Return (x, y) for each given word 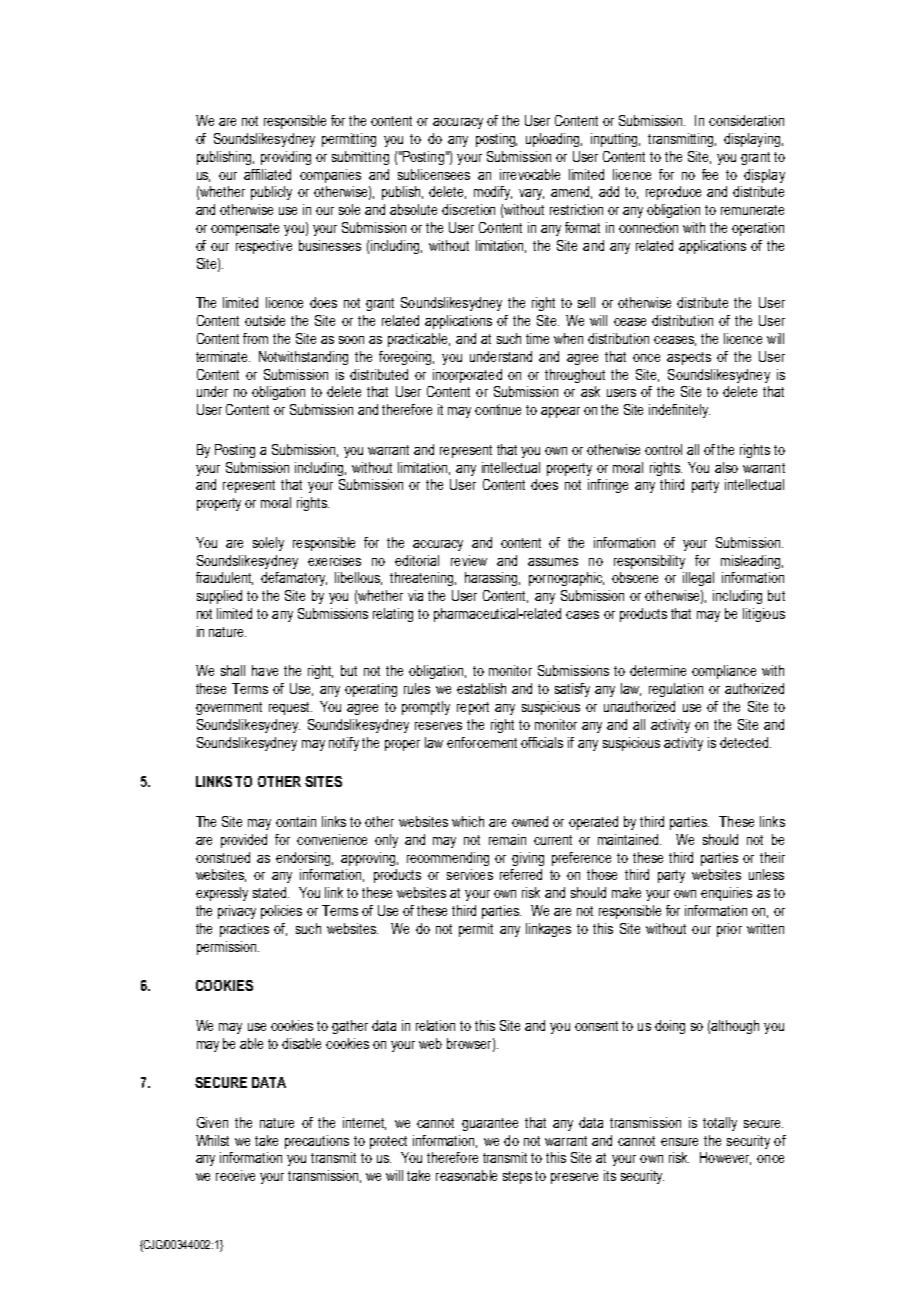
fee (710, 174)
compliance (724, 672)
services (470, 874)
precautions (317, 1142)
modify (493, 193)
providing (286, 158)
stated (271, 892)
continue (498, 409)
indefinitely (679, 411)
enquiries (726, 894)
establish (481, 688)
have (265, 670)
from (255, 338)
